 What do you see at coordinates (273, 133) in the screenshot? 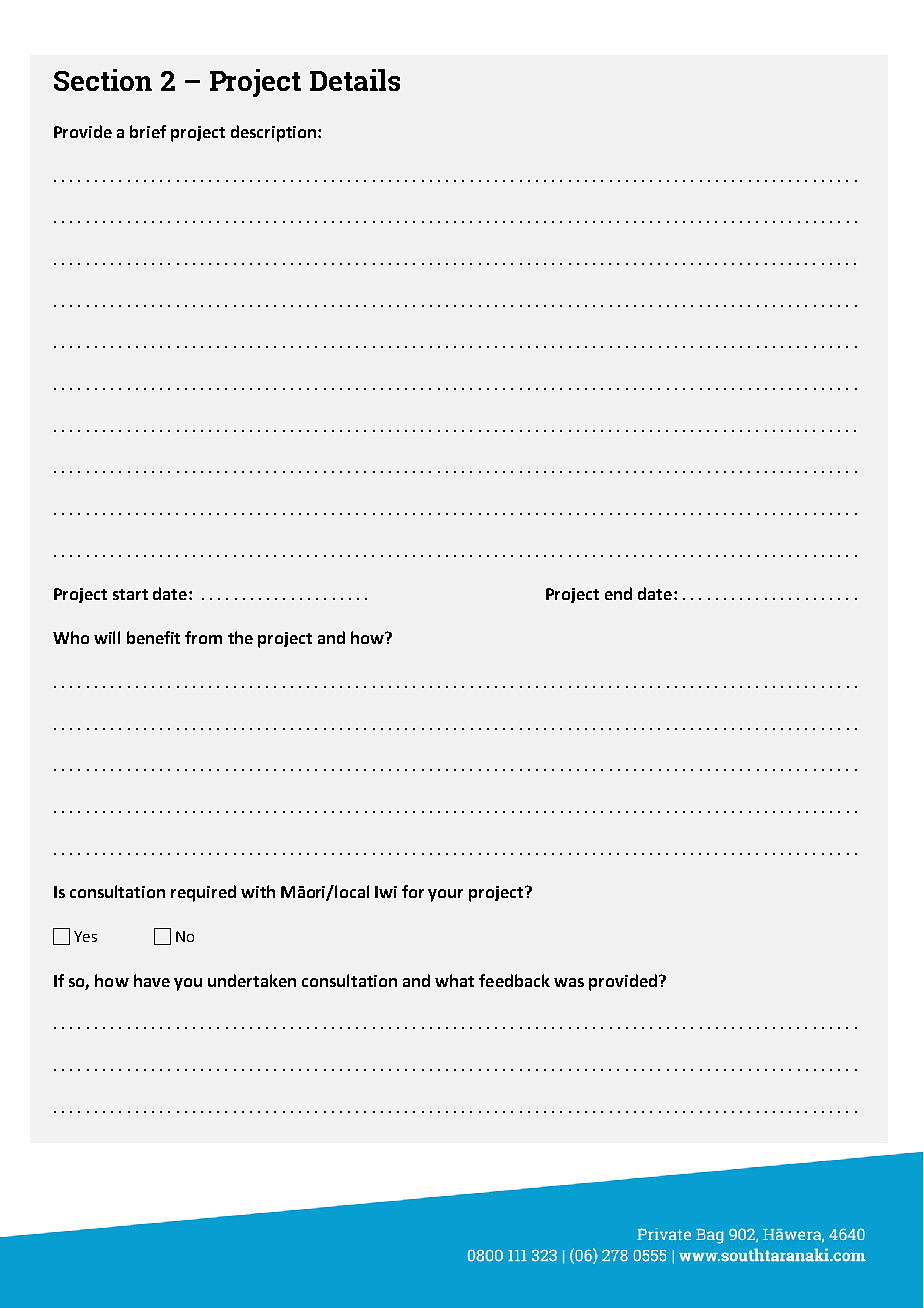
I see `description` at bounding box center [273, 133].
